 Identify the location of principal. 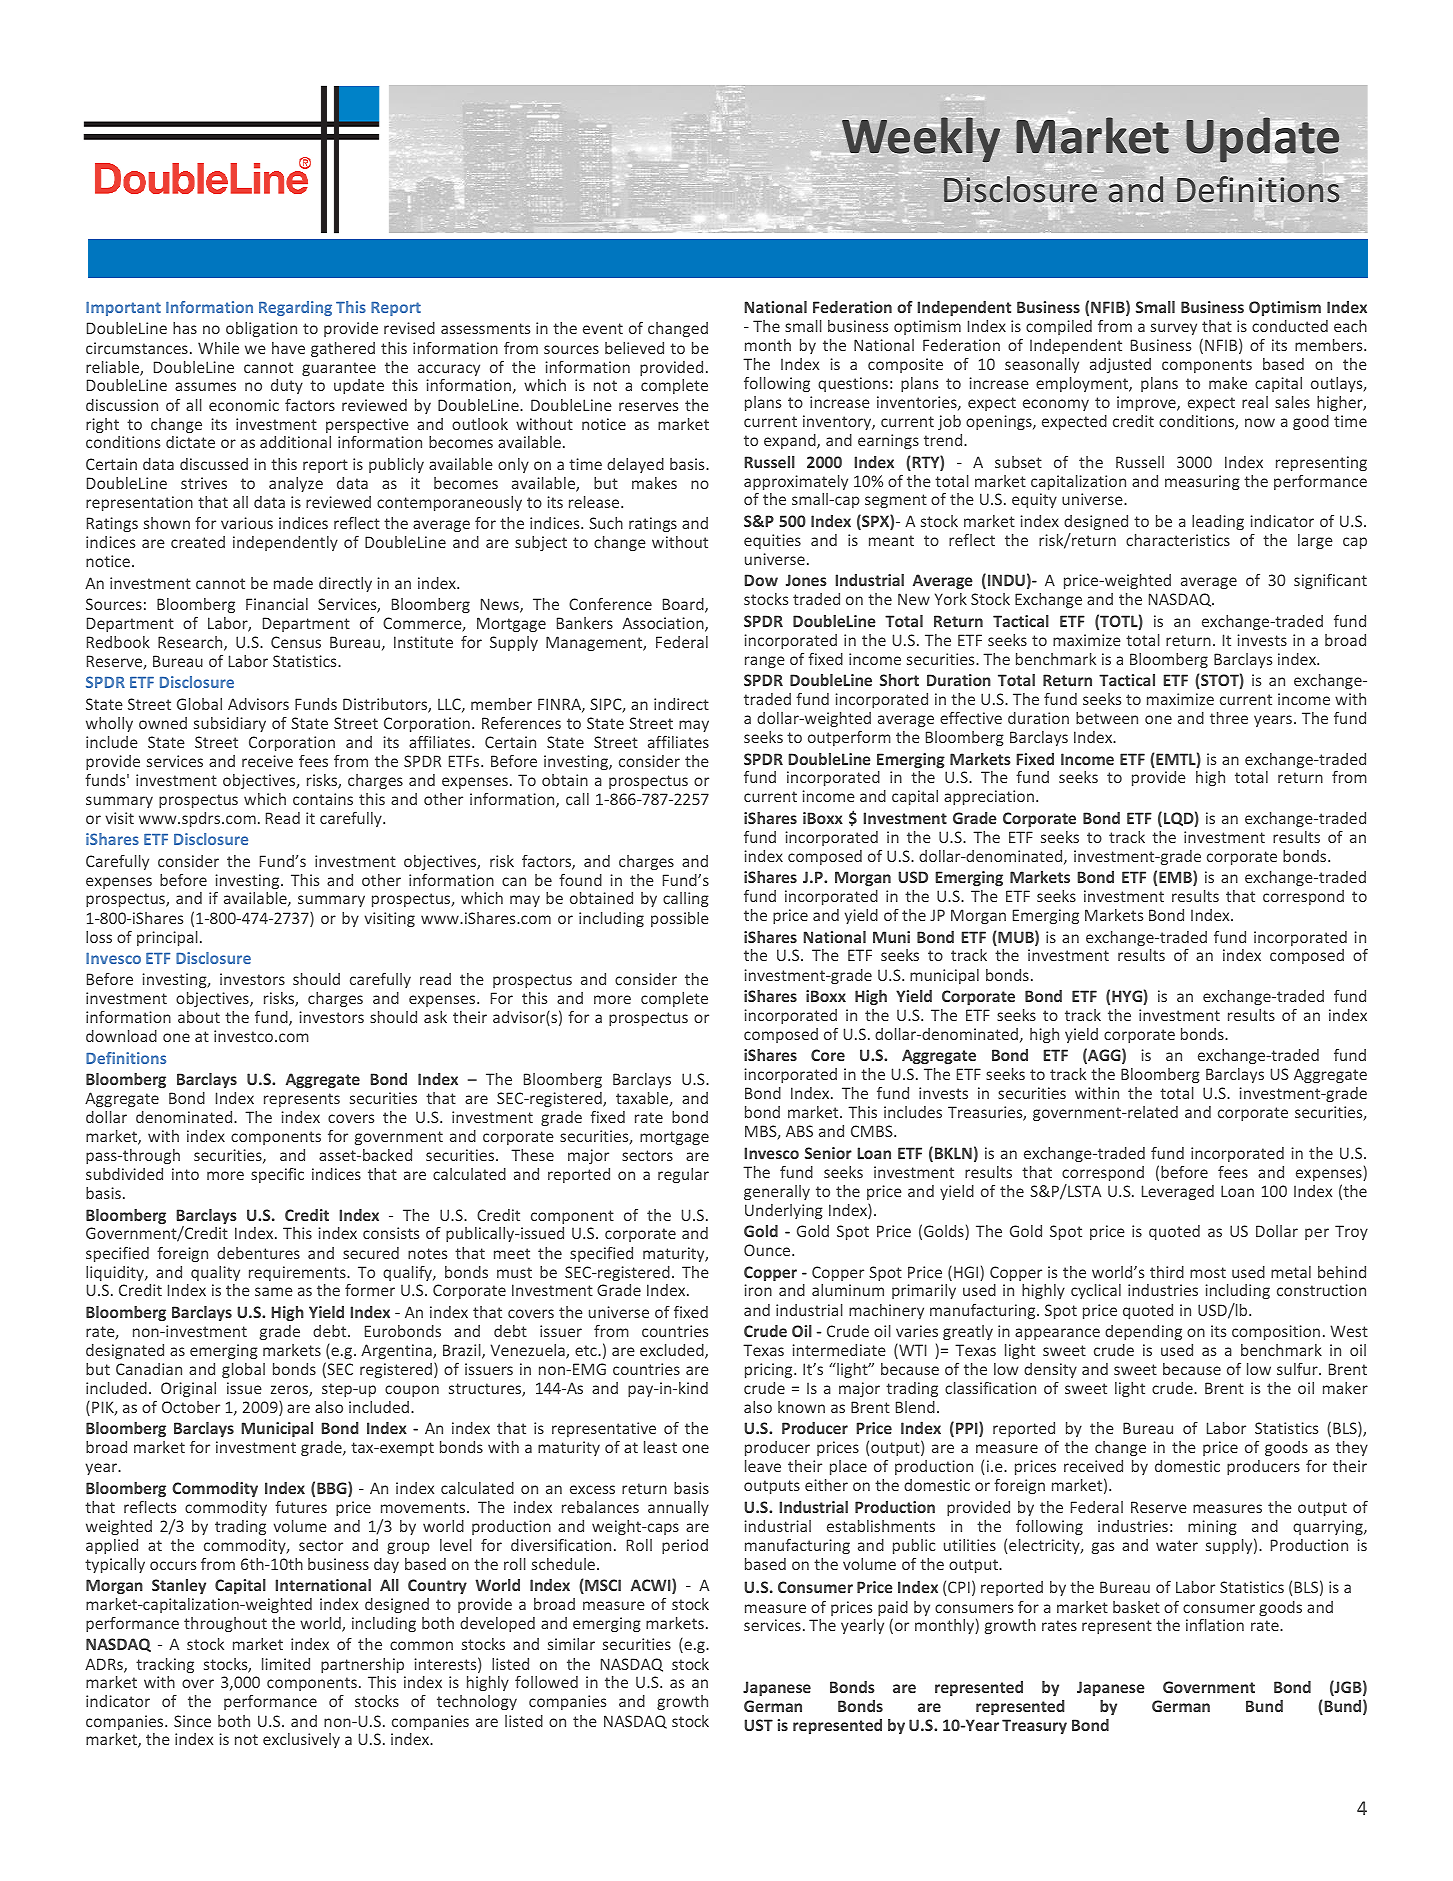
(167, 938).
